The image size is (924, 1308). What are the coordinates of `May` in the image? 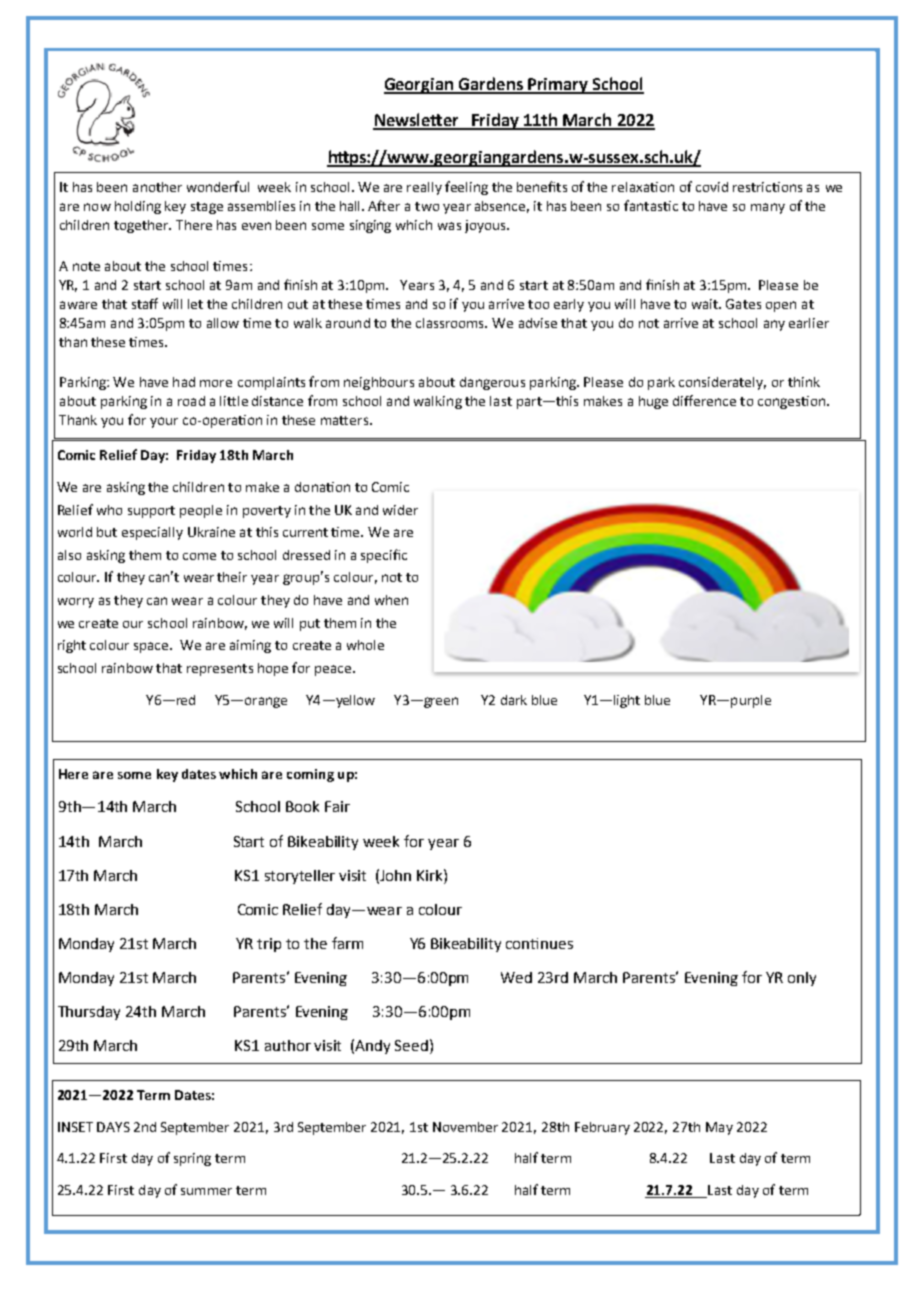 It's located at (719, 1128).
